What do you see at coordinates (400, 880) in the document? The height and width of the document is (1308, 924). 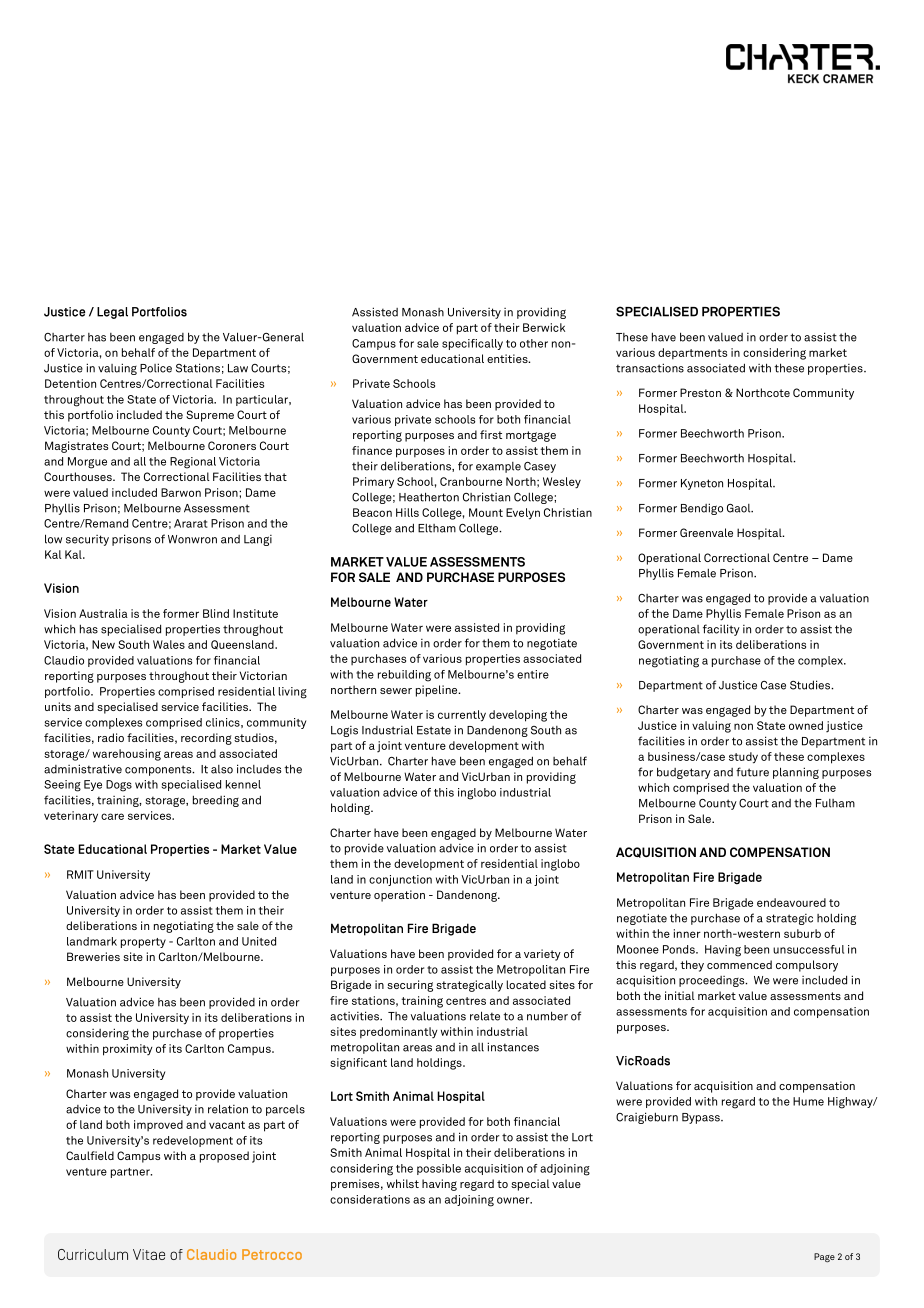 I see `conjunction` at bounding box center [400, 880].
